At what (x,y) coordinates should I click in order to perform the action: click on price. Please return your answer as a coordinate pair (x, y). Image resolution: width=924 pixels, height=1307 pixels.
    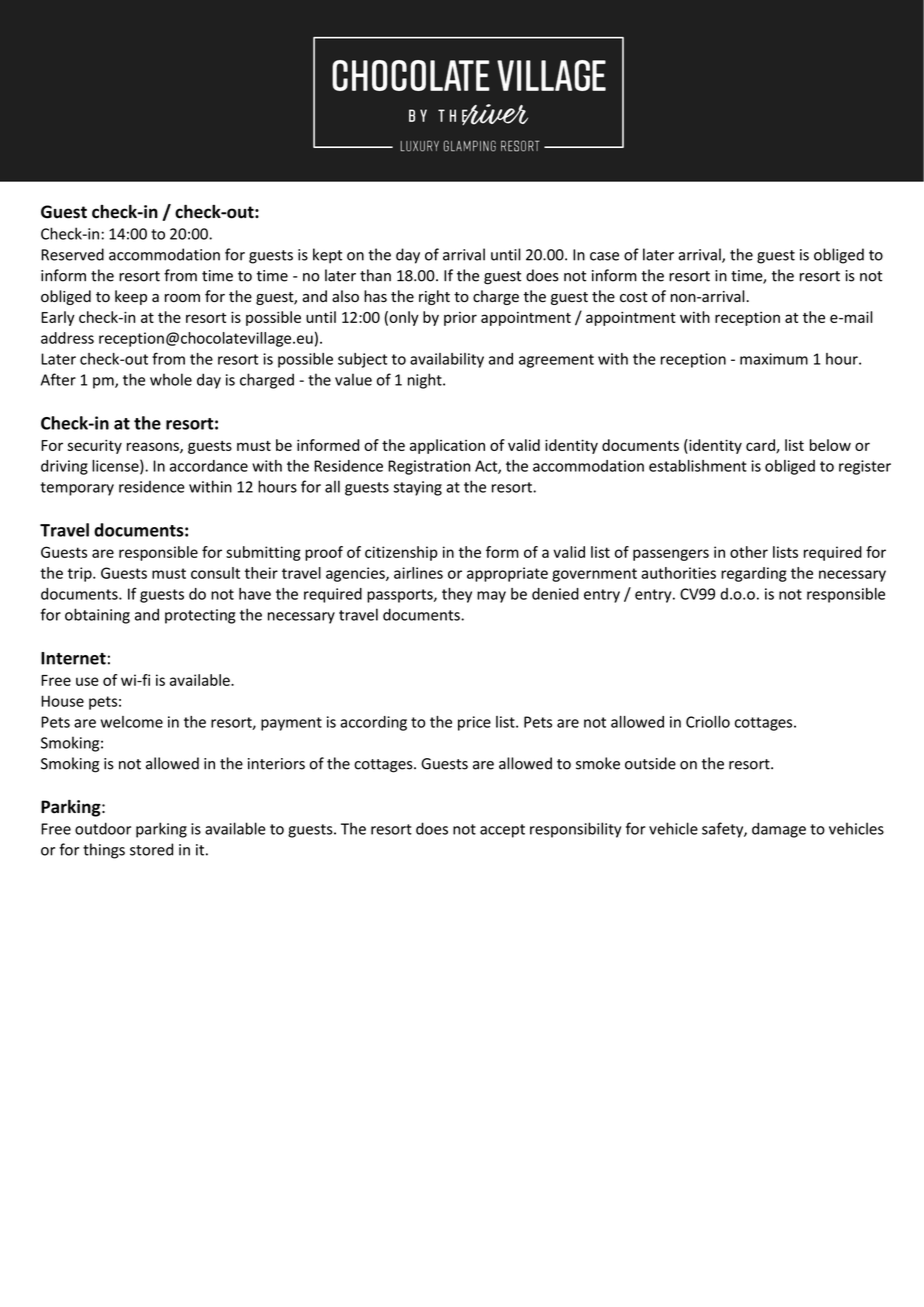
    Looking at the image, I should click on (474, 723).
